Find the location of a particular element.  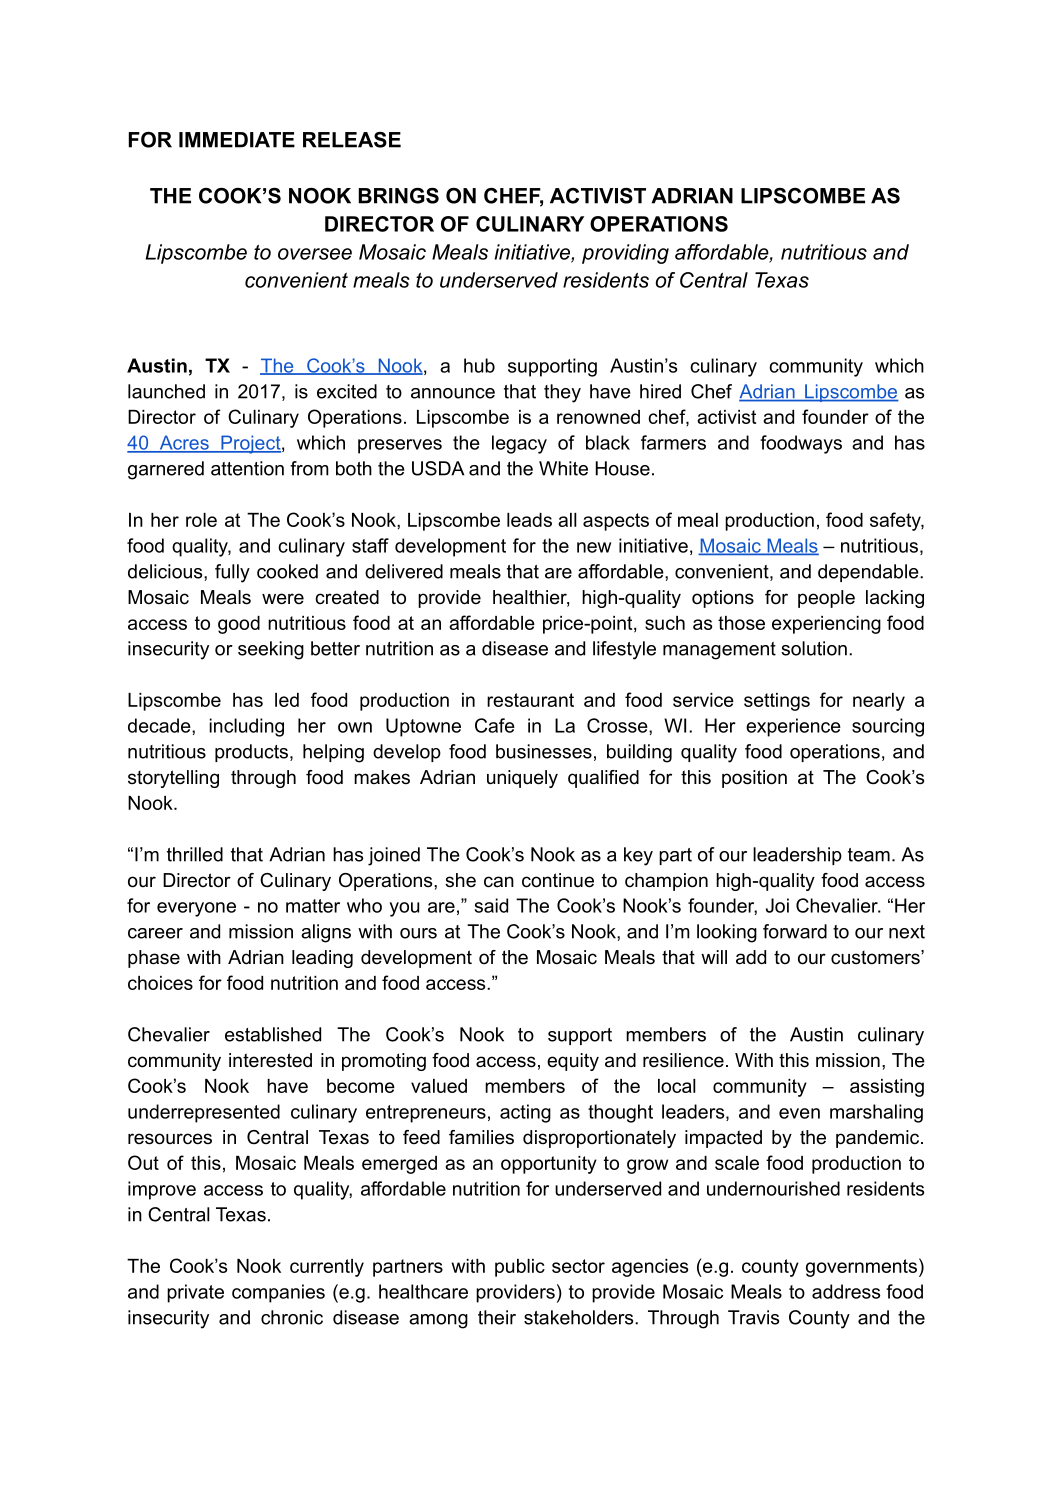

including is located at coordinates (246, 727).
